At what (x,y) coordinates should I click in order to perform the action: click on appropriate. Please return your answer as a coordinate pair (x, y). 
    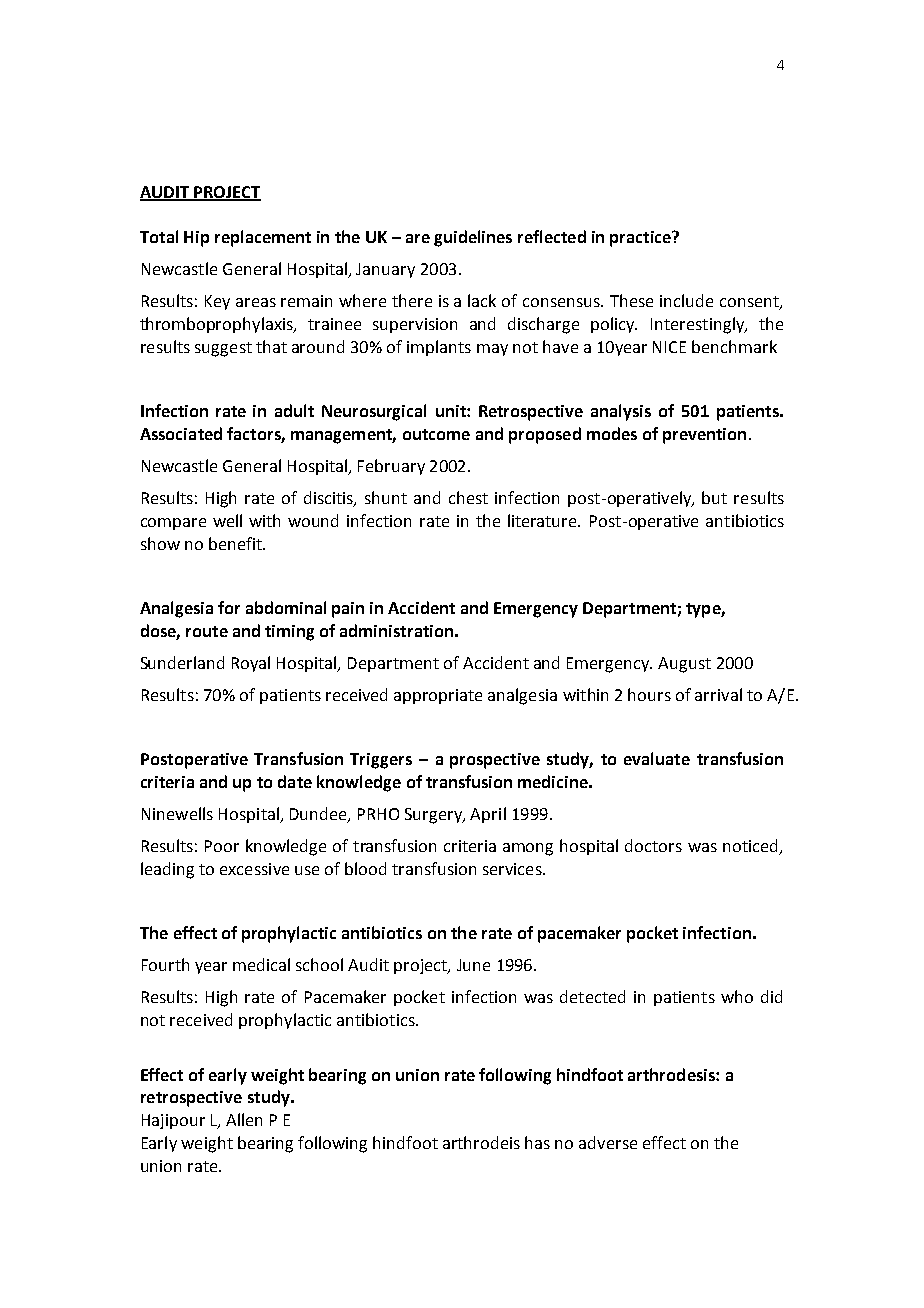
    Looking at the image, I should click on (438, 696).
